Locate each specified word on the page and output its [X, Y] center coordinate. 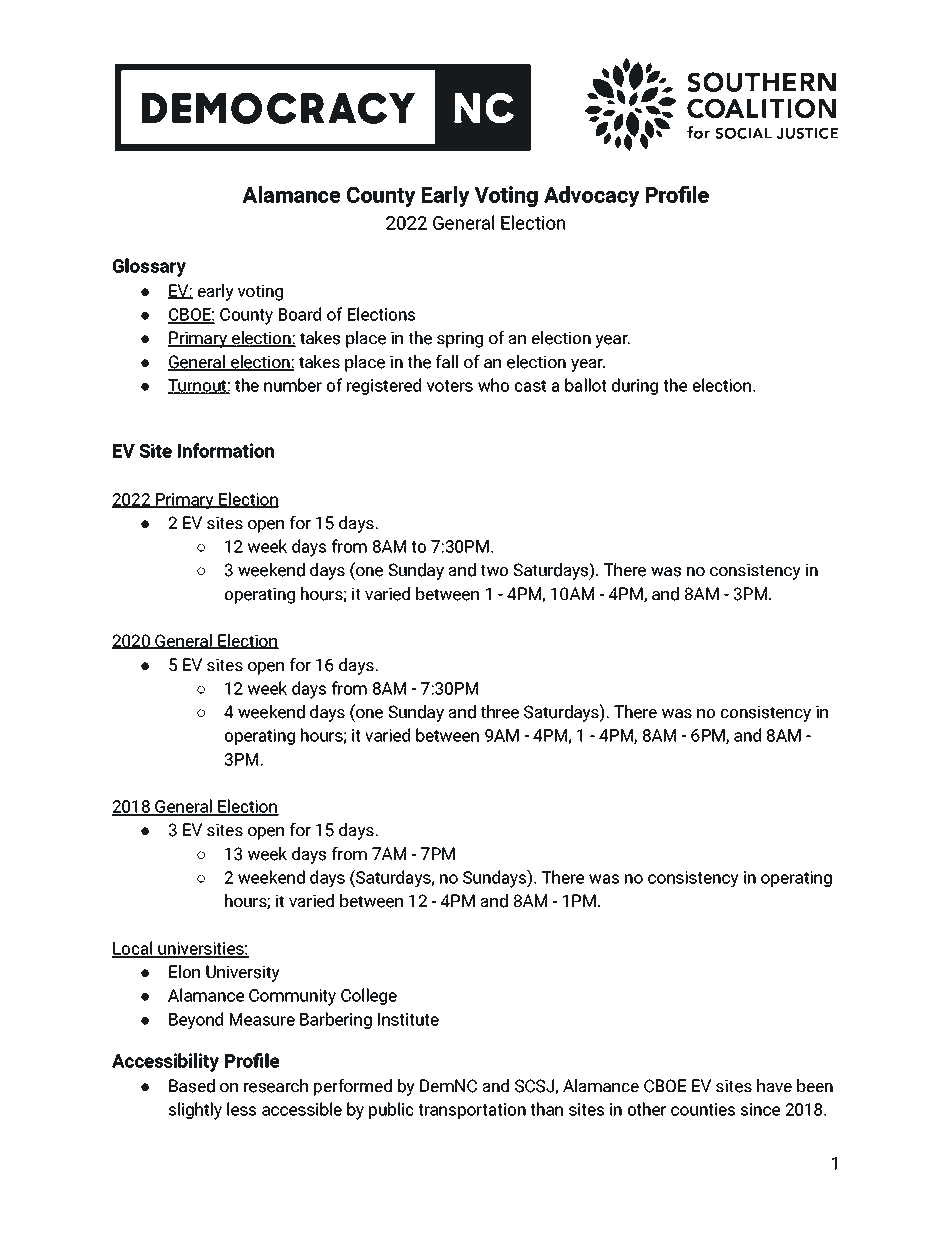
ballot [586, 385]
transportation [472, 1111]
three [499, 712]
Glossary [149, 267]
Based [192, 1086]
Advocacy [592, 197]
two [494, 571]
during [635, 386]
